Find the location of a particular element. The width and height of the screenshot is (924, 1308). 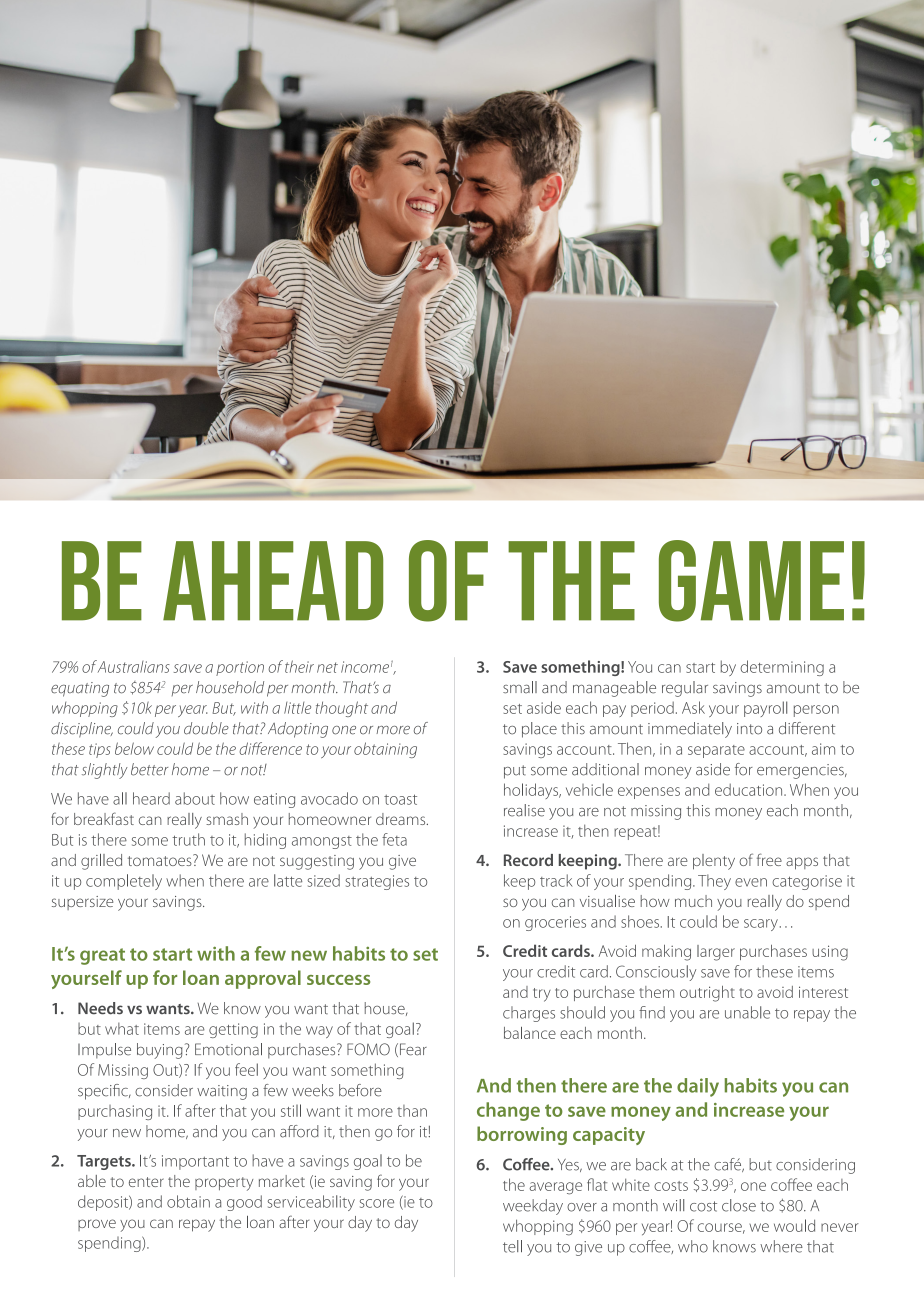

net is located at coordinates (327, 667).
